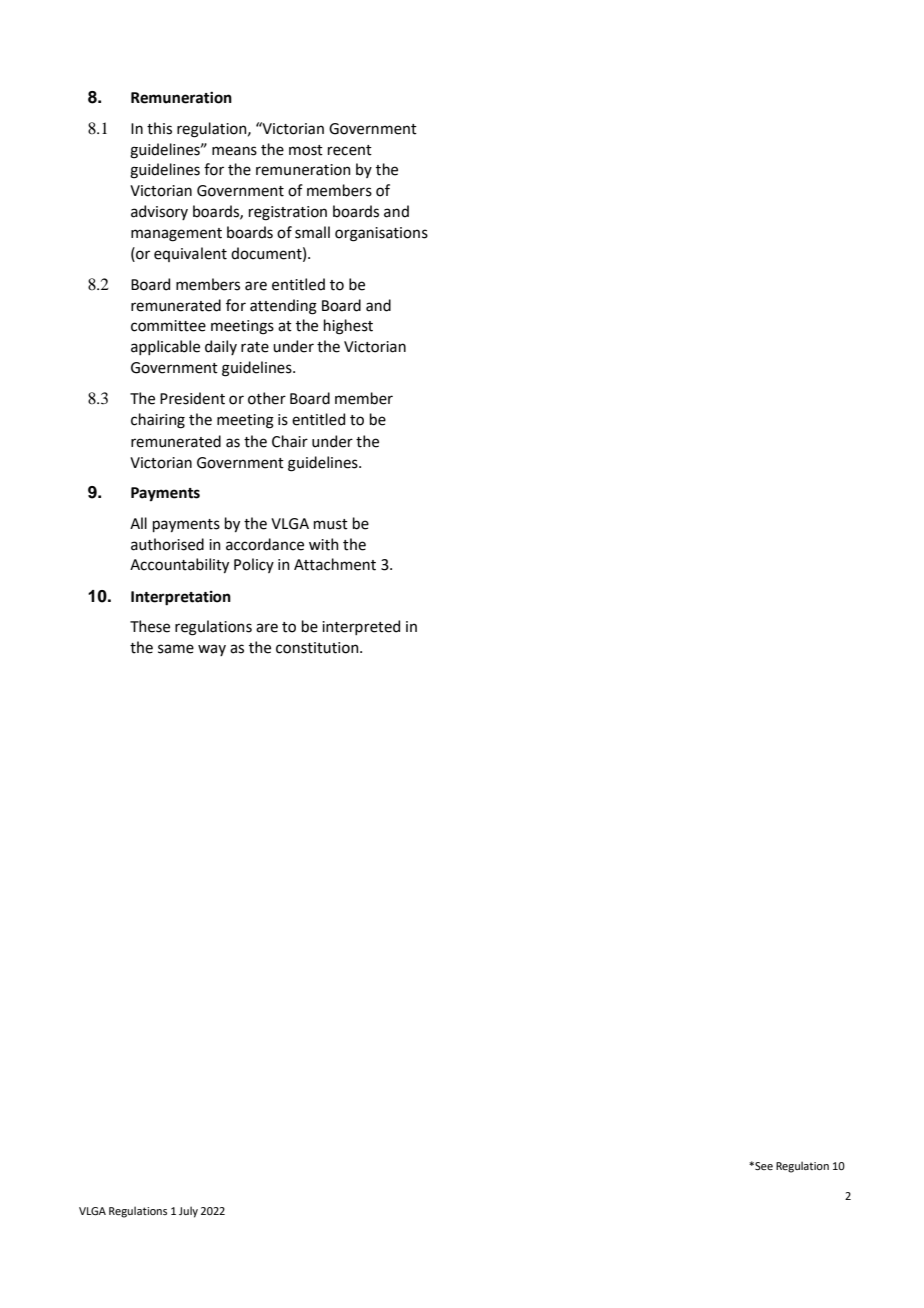  Describe the element at coordinates (181, 598) in the image. I see `Interpretation` at that location.
